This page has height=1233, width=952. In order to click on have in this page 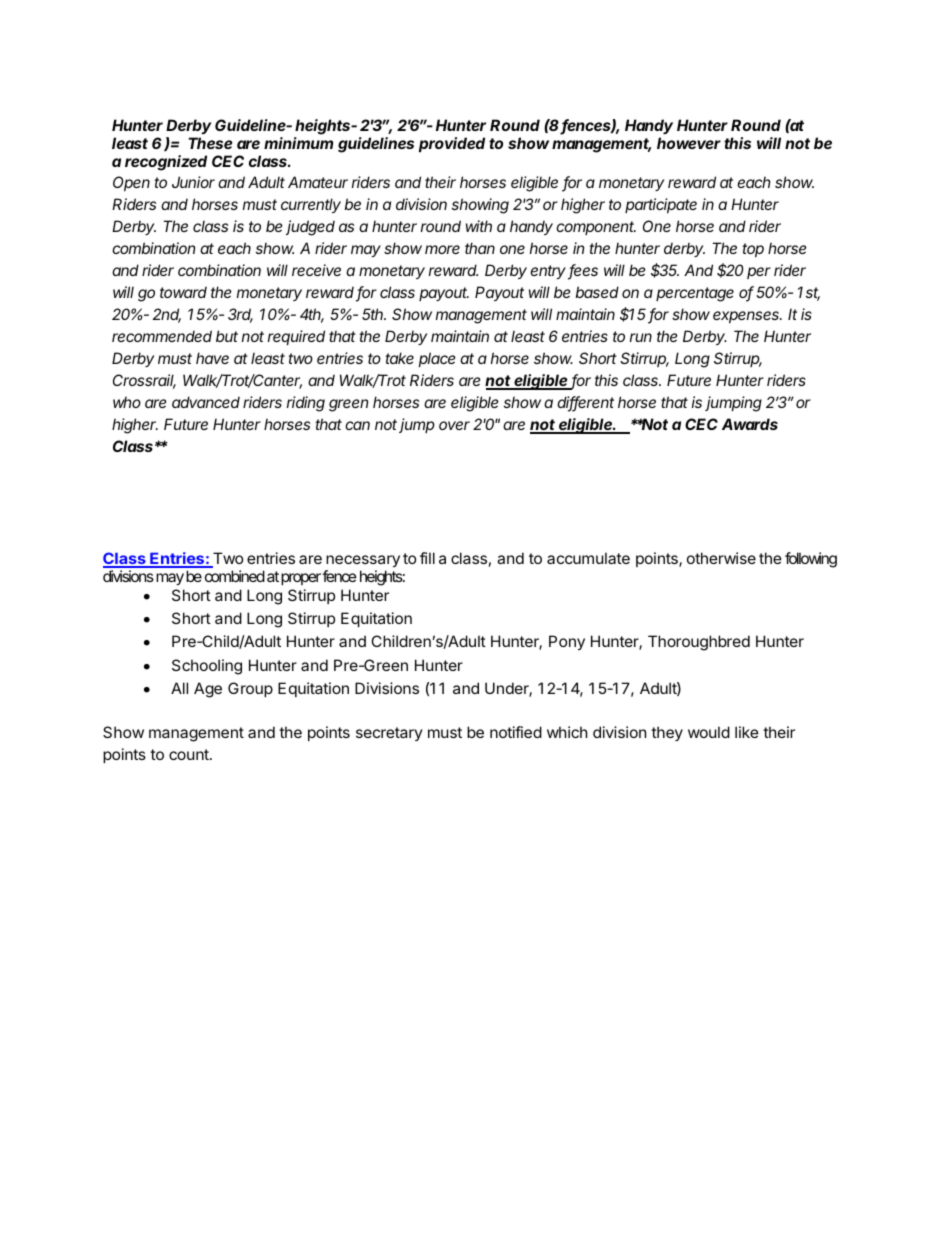, I will do `click(212, 358)`.
